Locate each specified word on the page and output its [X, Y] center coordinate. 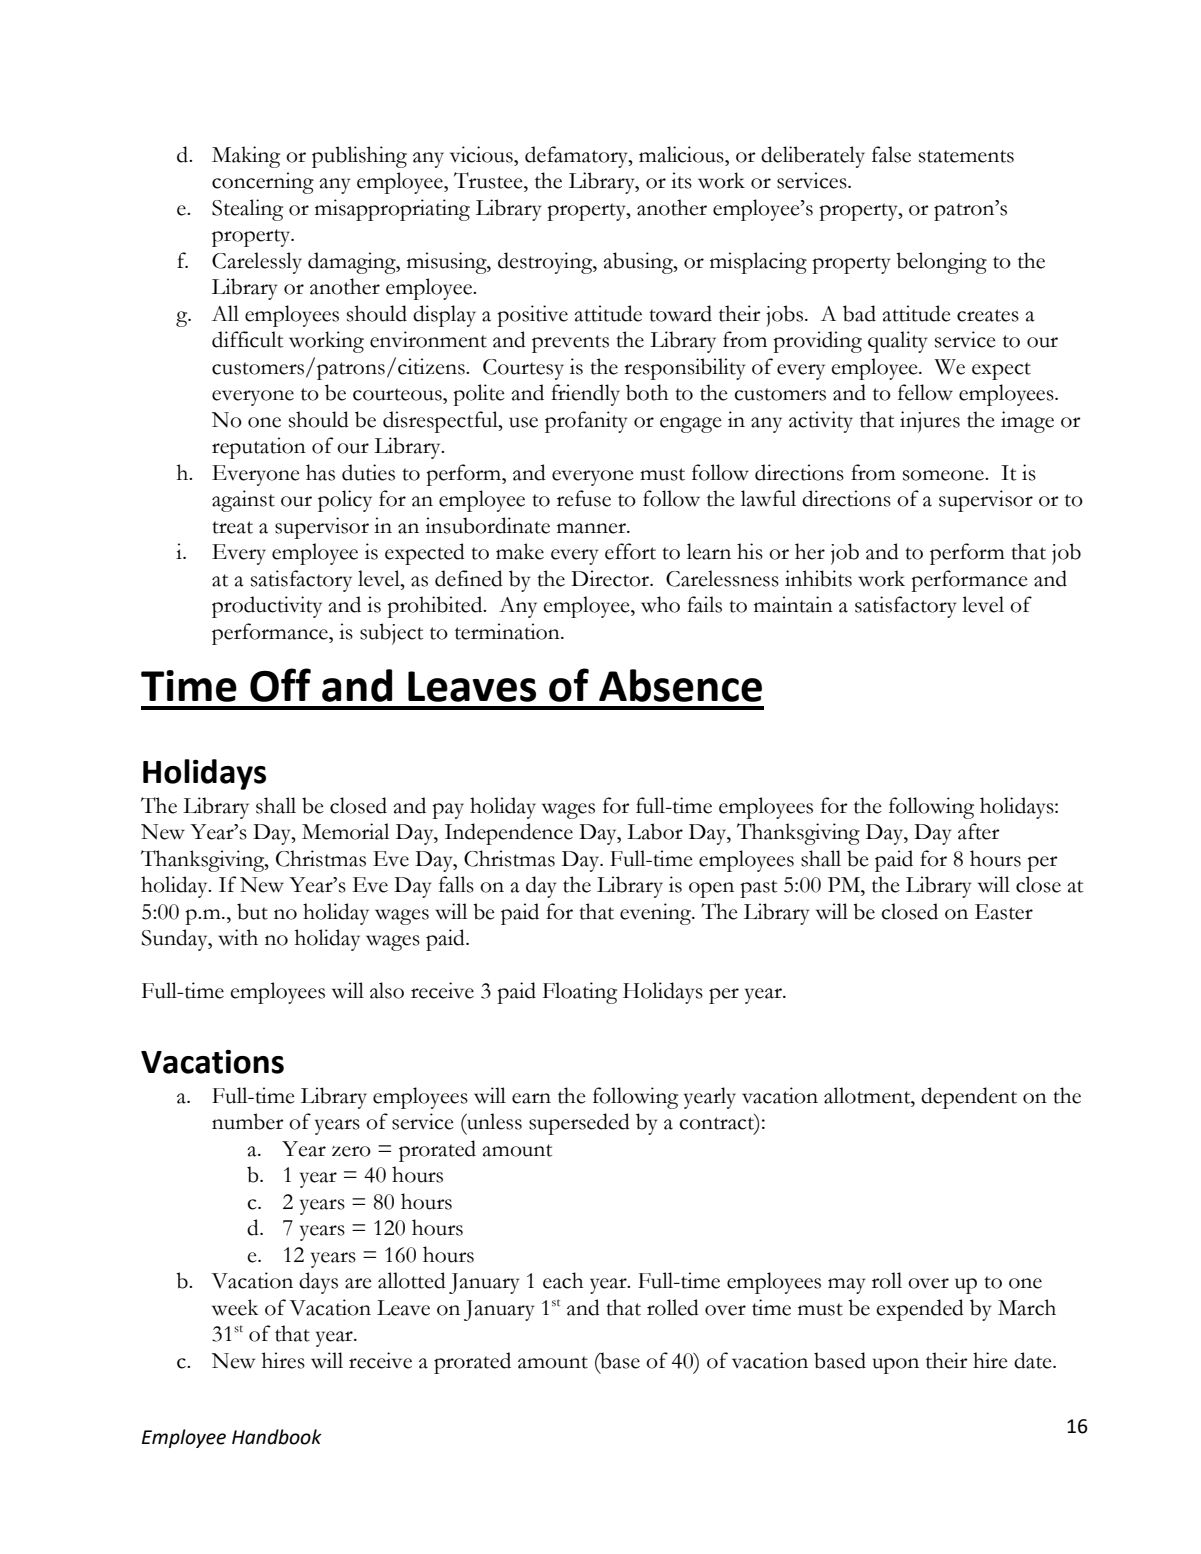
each [563, 1280]
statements [966, 156]
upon [896, 1366]
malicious [682, 154]
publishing [359, 157]
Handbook [277, 1437]
